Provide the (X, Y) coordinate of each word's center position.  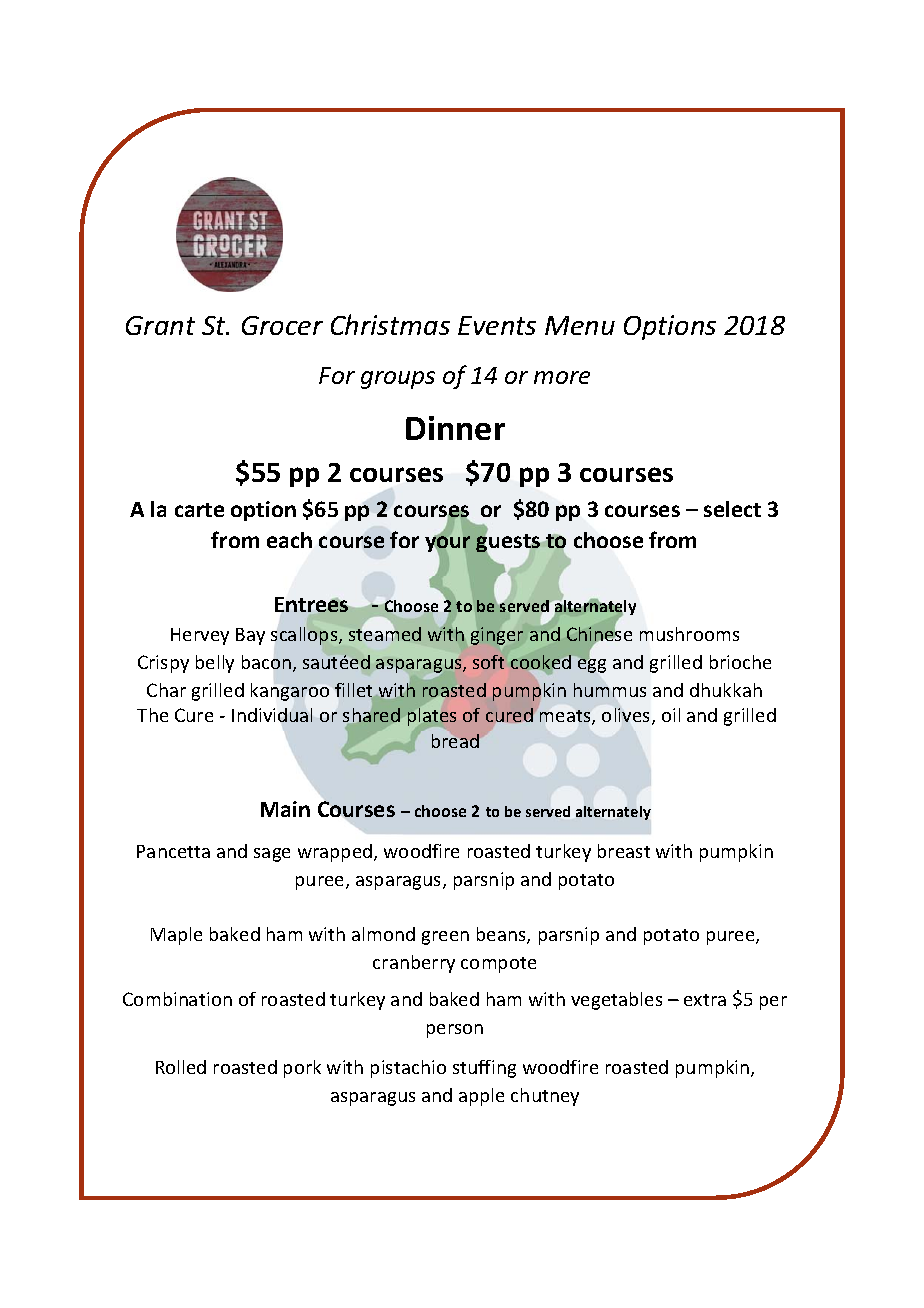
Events (497, 325)
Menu (580, 325)
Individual (272, 715)
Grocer (282, 325)
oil (671, 715)
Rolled (181, 1067)
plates (432, 717)
